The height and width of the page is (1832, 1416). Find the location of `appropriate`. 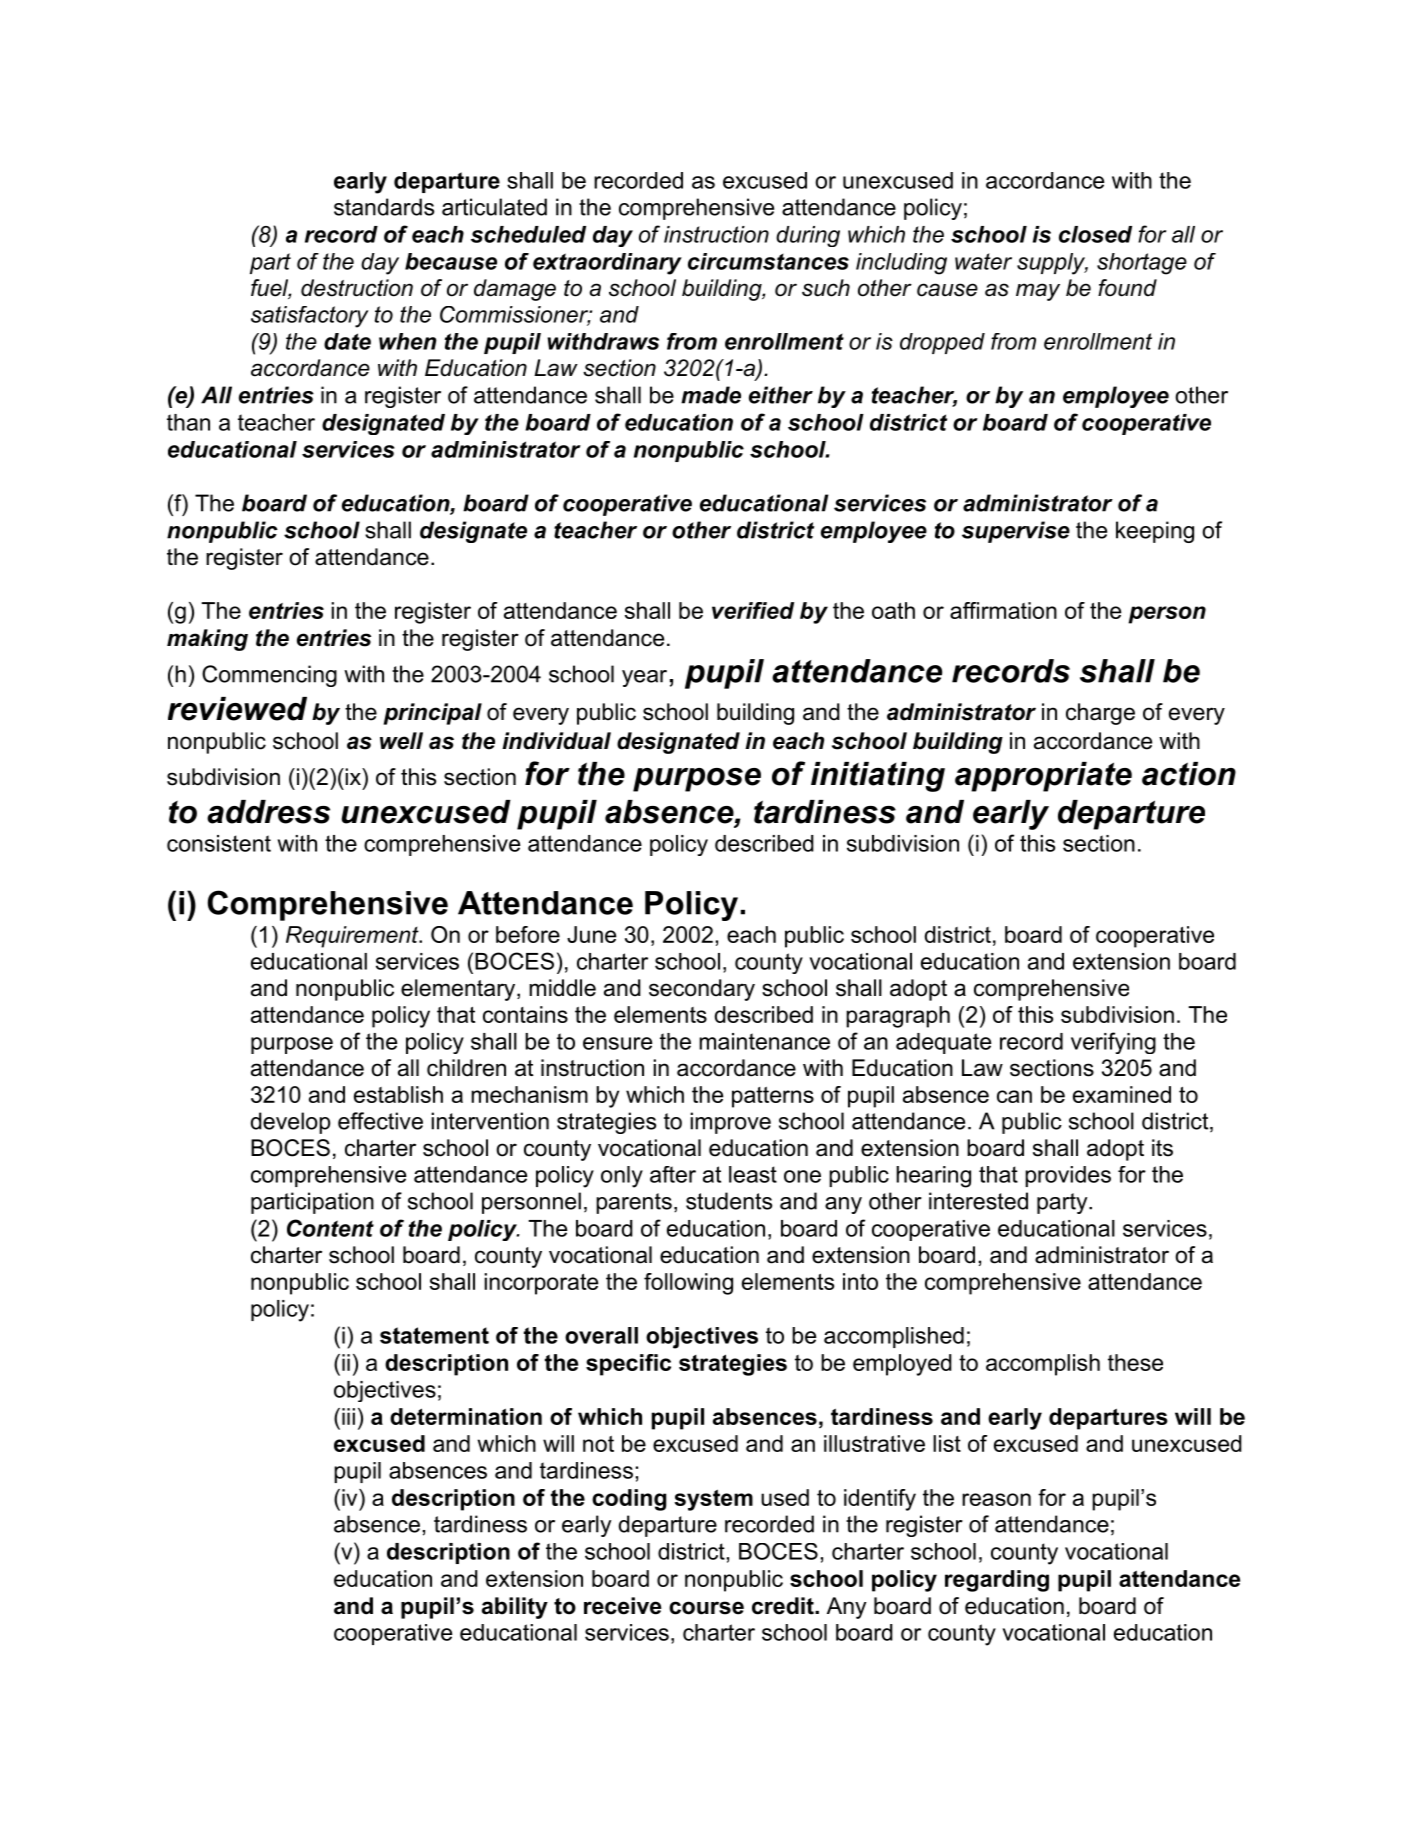

appropriate is located at coordinates (1043, 777).
